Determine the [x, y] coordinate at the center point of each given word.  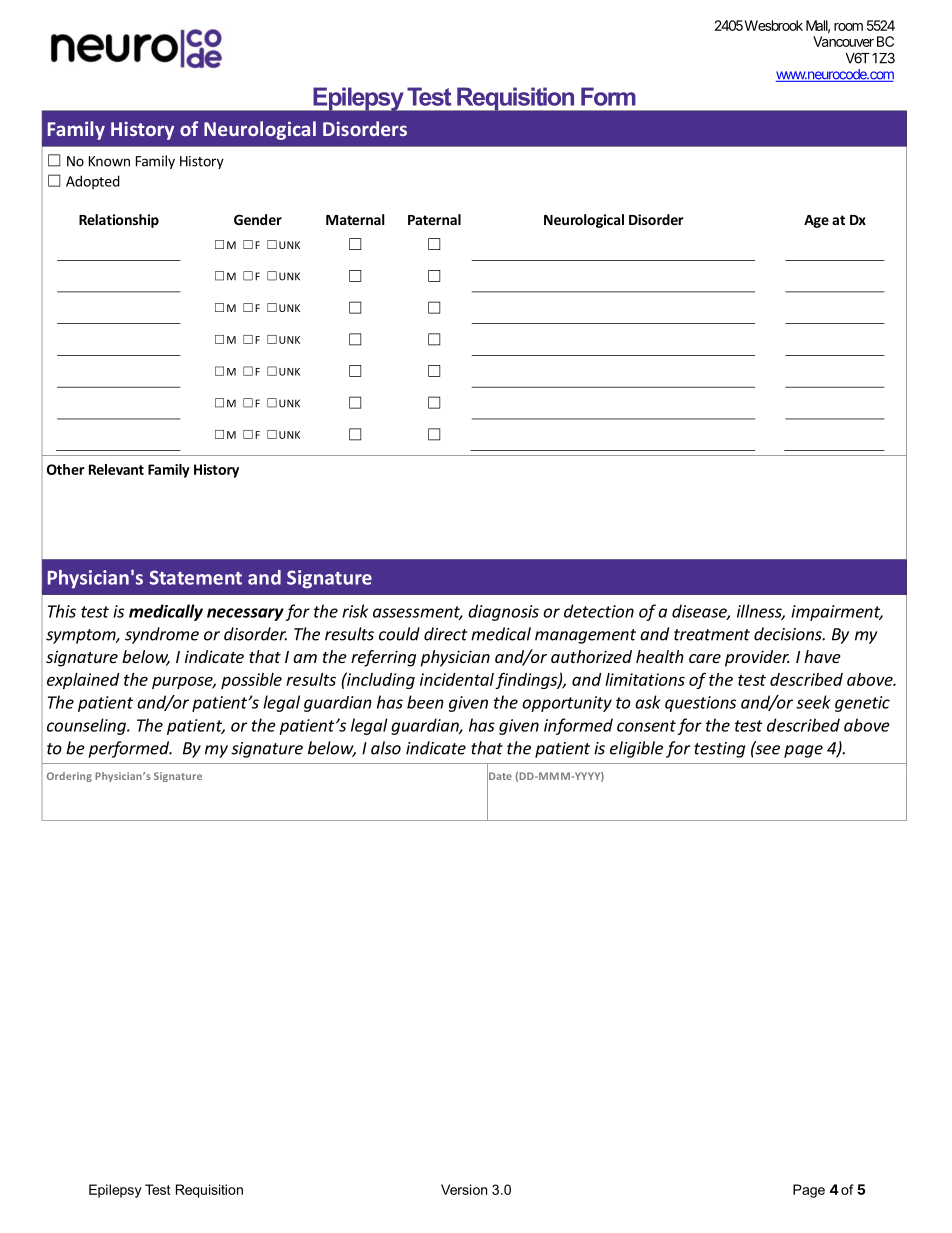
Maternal [355, 219]
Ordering [69, 777]
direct [445, 634]
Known [109, 161]
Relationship [119, 221]
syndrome [162, 635]
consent [646, 726]
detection [599, 611]
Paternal [434, 219]
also [386, 748]
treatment [712, 635]
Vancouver [843, 41]
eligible [636, 749]
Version [464, 1189]
